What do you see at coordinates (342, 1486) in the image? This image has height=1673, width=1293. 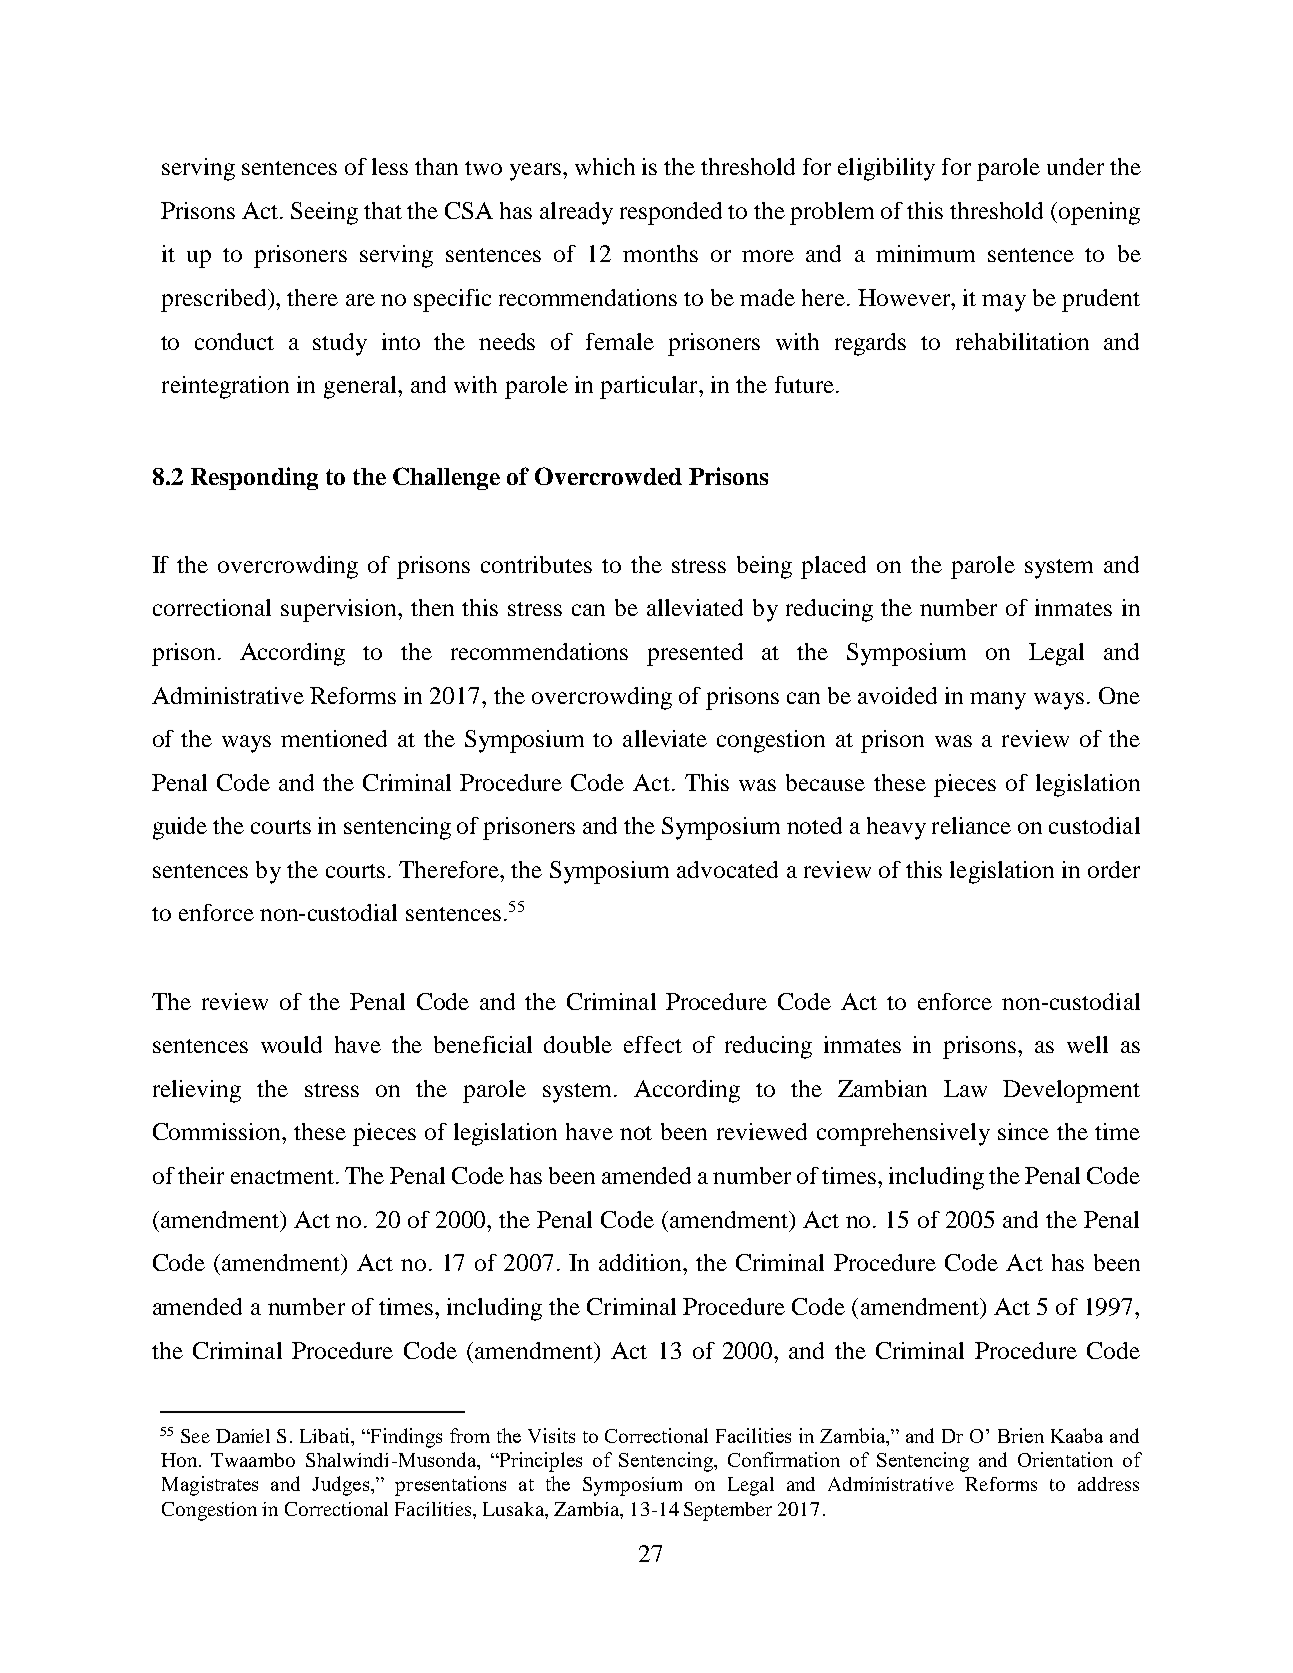 I see `Judges` at bounding box center [342, 1486].
